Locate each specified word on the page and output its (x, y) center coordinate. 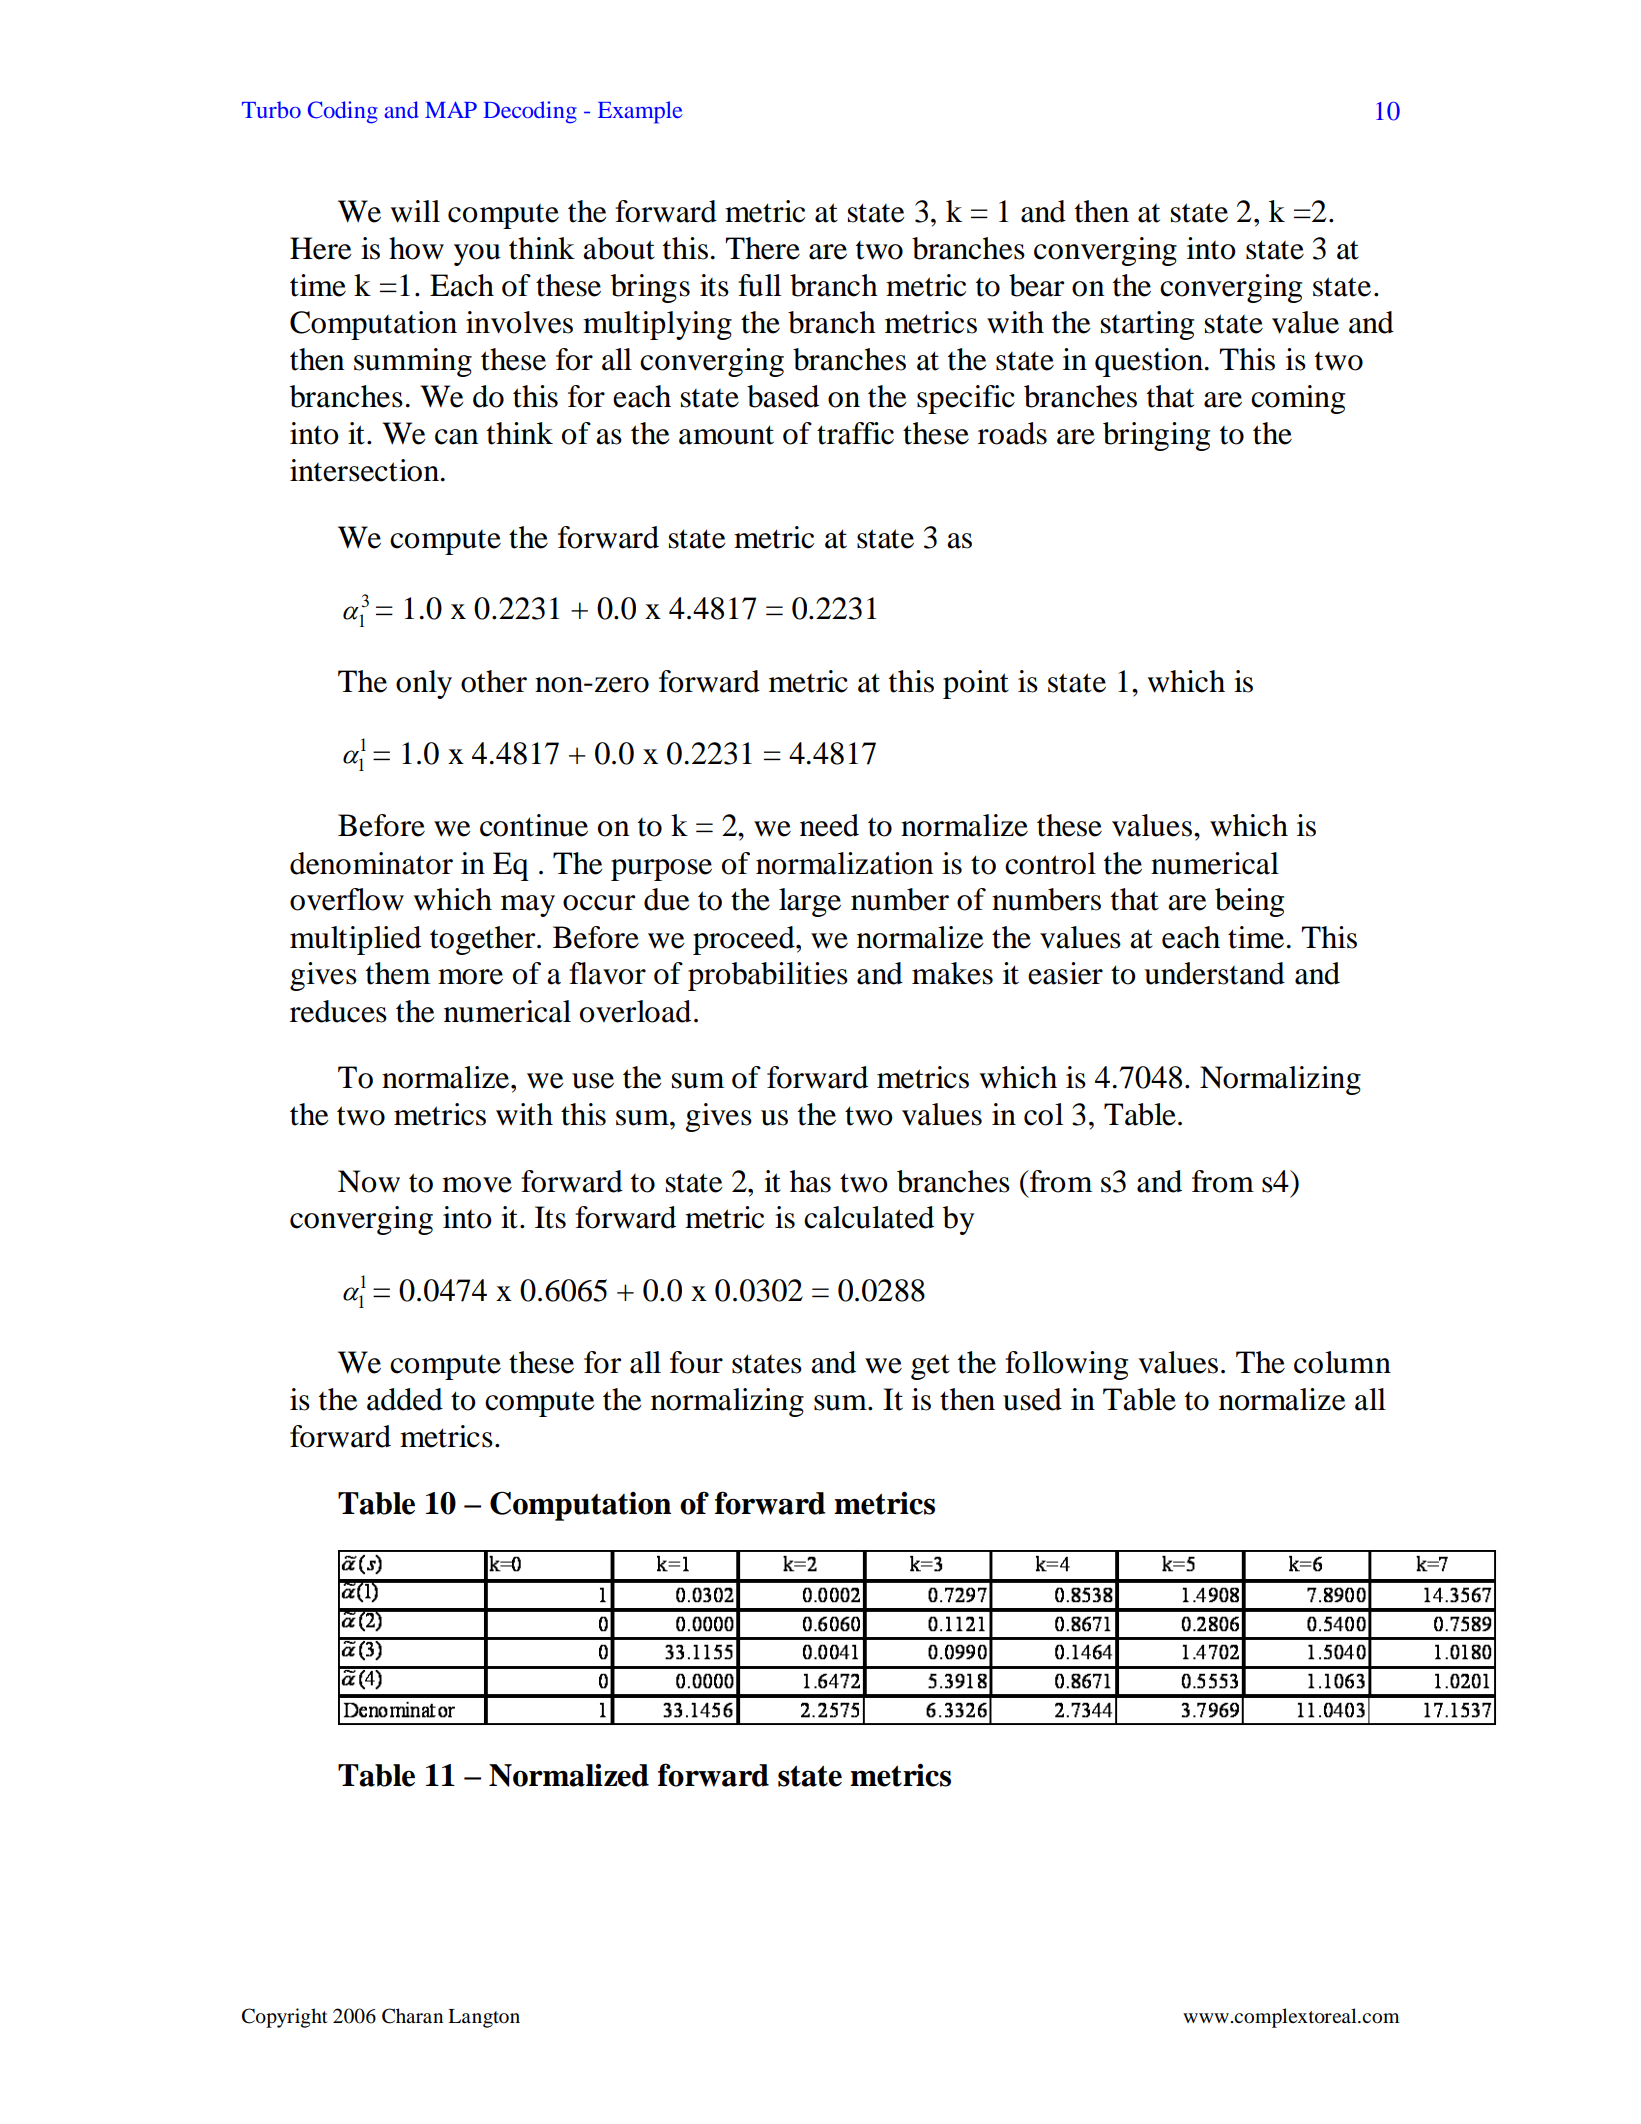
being (1249, 902)
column (1342, 1362)
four (696, 1362)
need (829, 825)
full (759, 285)
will (415, 211)
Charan (412, 2016)
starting (1147, 325)
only (424, 684)
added (405, 1399)
